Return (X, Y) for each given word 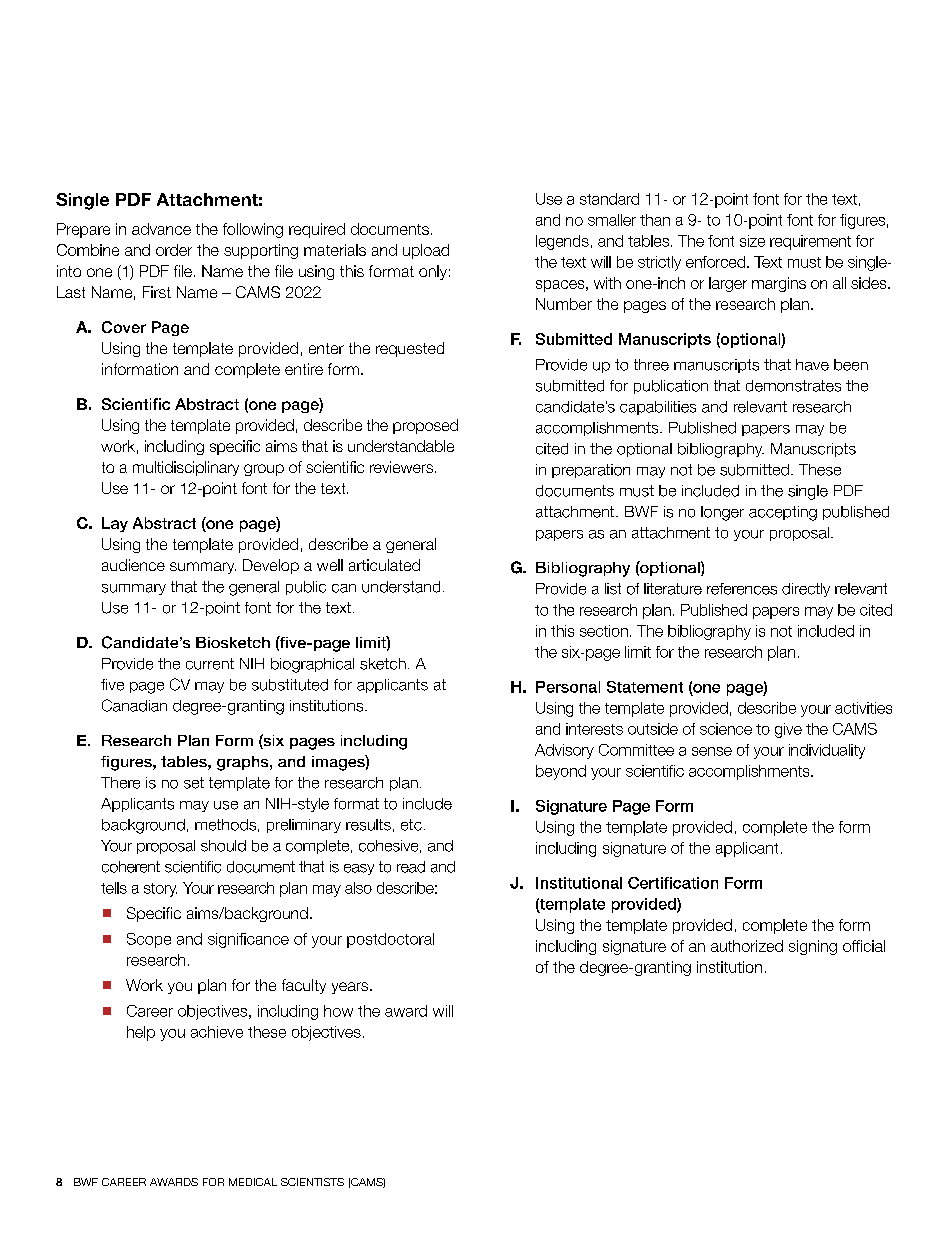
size (752, 241)
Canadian (134, 705)
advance (161, 229)
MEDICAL (253, 1182)
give (788, 730)
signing (813, 947)
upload (426, 251)
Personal (568, 687)
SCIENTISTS (312, 1182)
